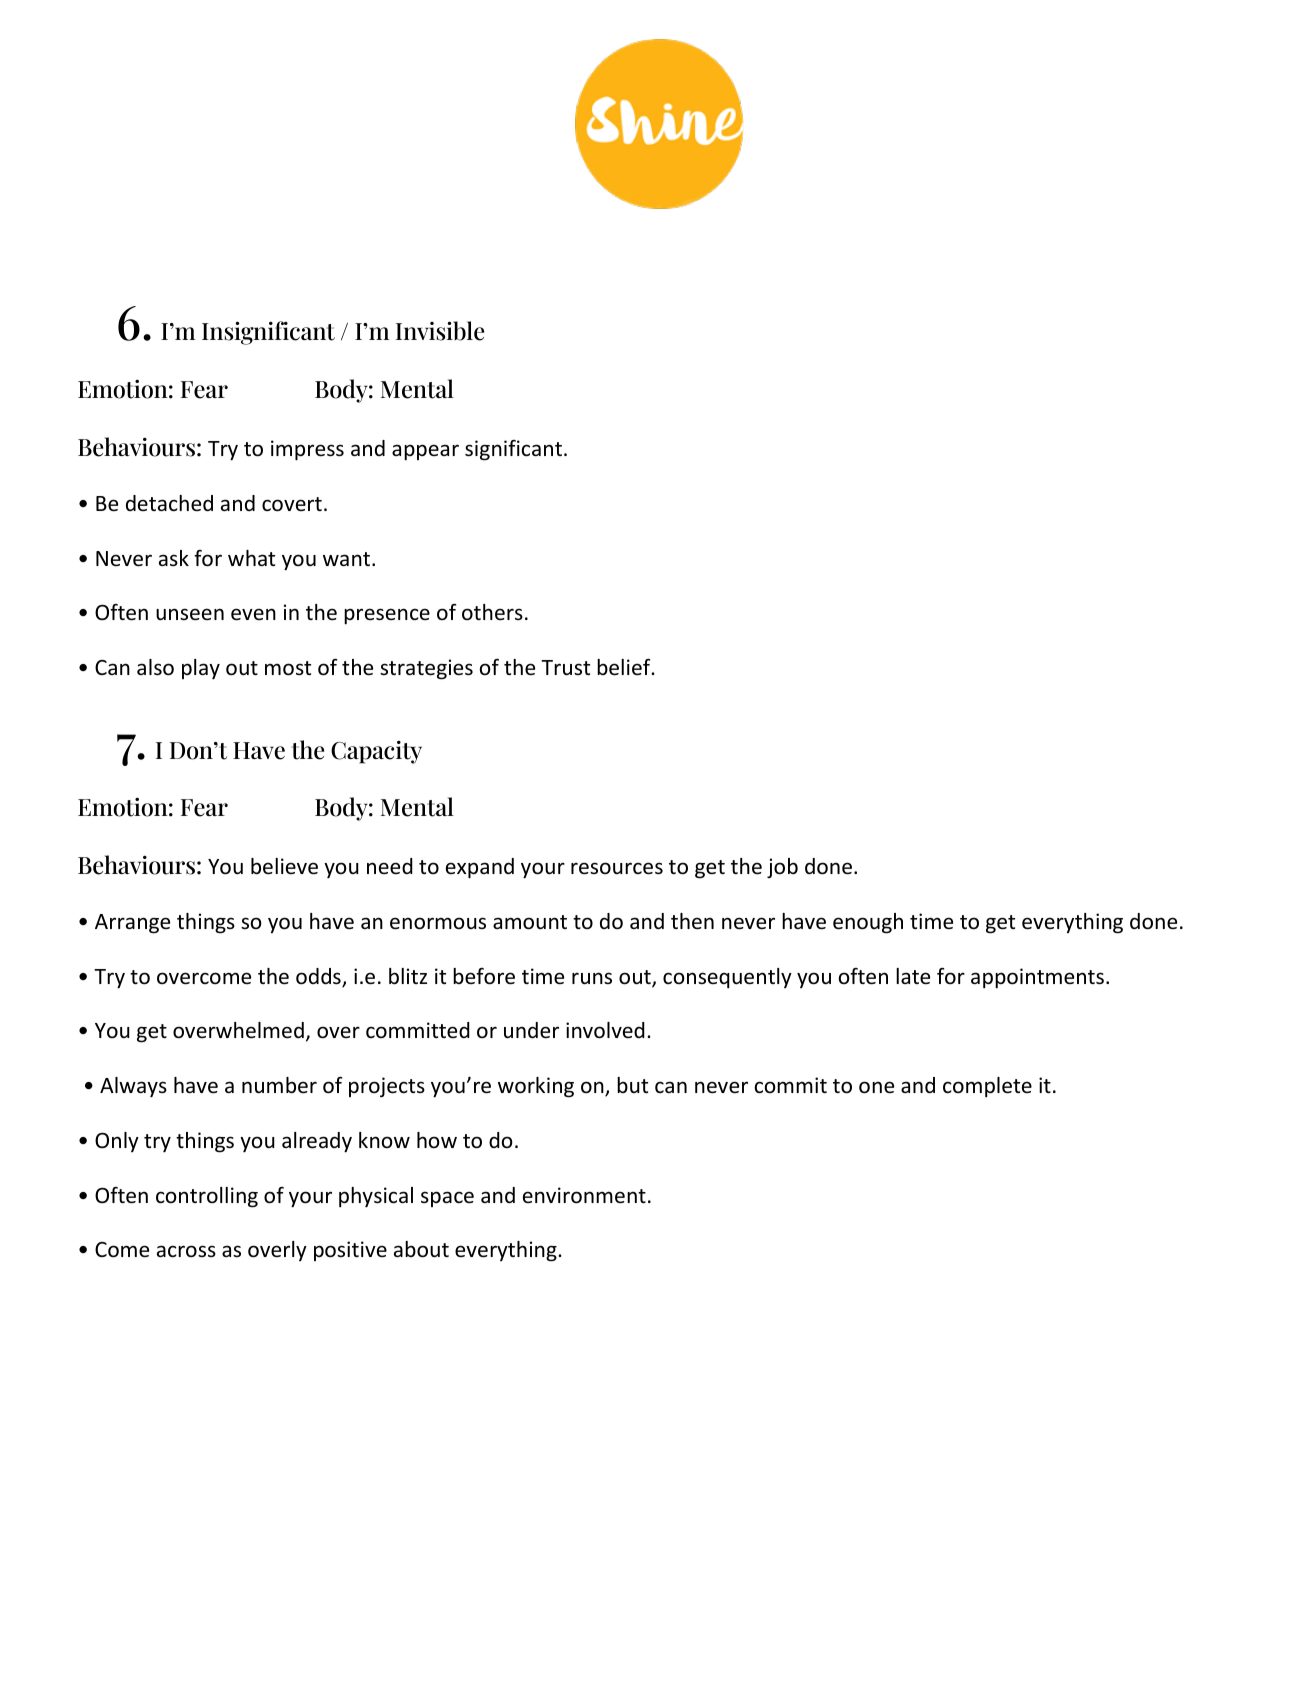 Image resolution: width=1316 pixels, height=1703 pixels. I want to click on belief, so click(625, 667).
